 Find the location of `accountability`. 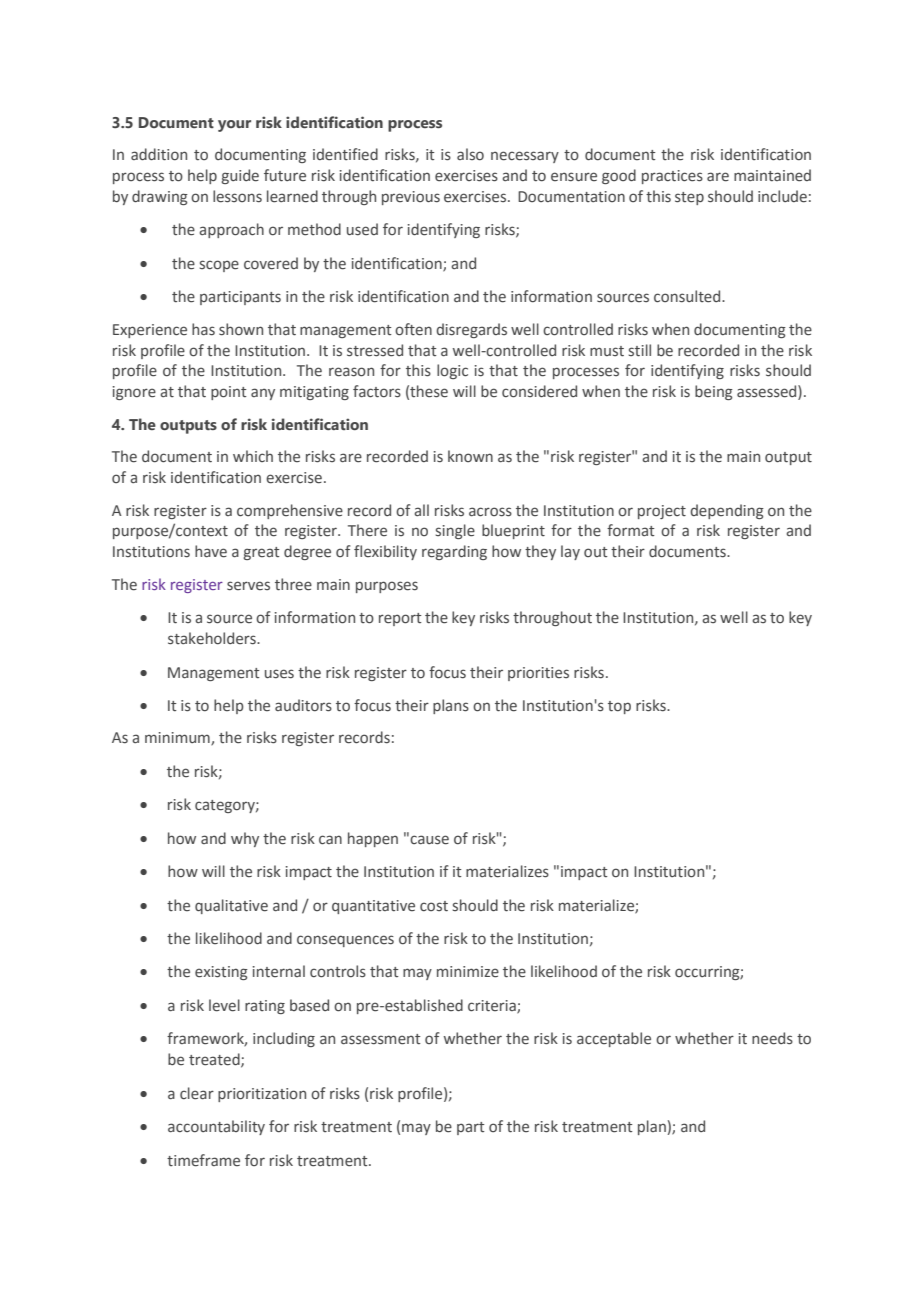

accountability is located at coordinates (216, 1127).
